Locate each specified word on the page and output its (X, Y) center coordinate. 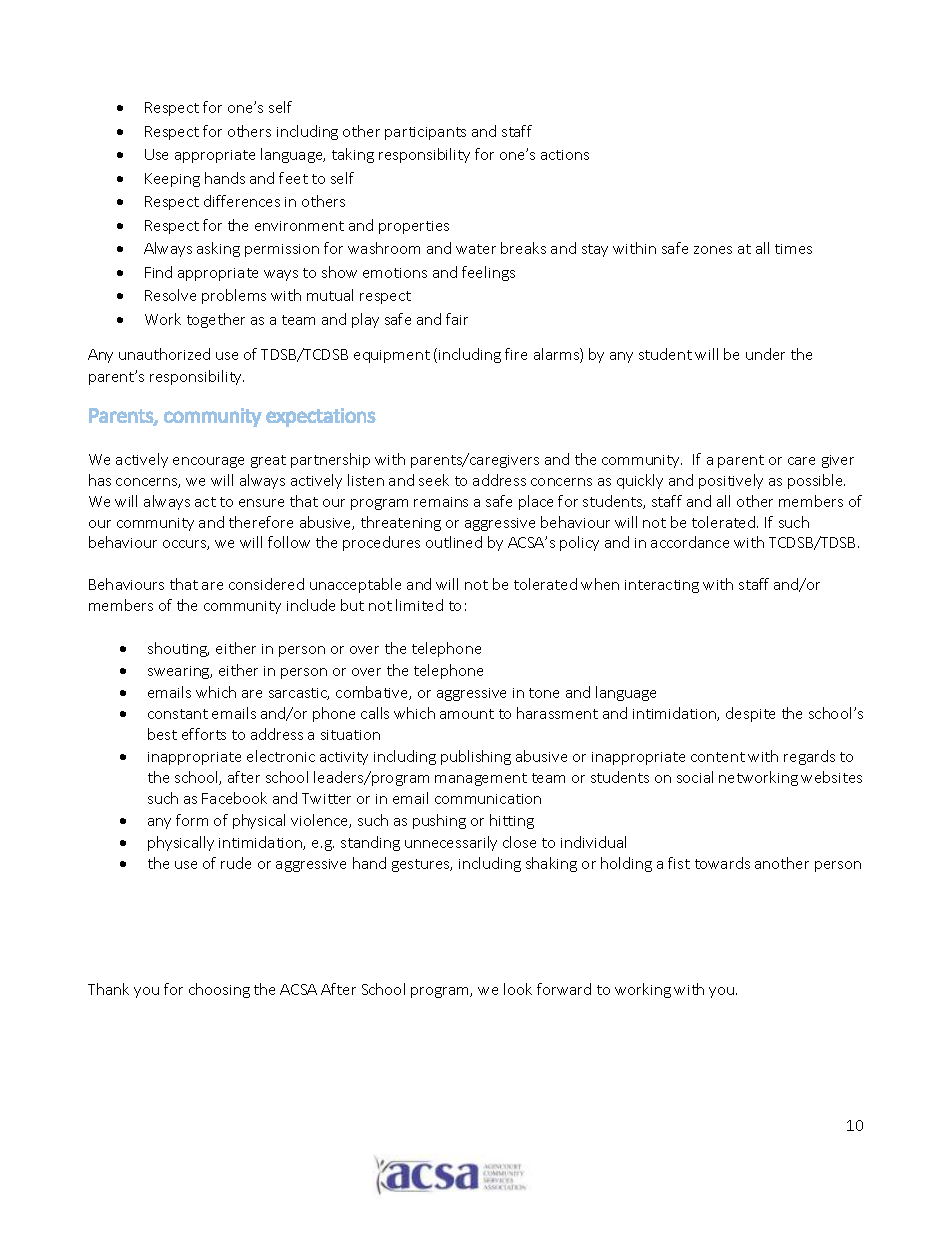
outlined (454, 542)
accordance (690, 542)
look (518, 989)
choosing (219, 990)
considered (266, 584)
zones (713, 250)
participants (425, 133)
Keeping (172, 180)
